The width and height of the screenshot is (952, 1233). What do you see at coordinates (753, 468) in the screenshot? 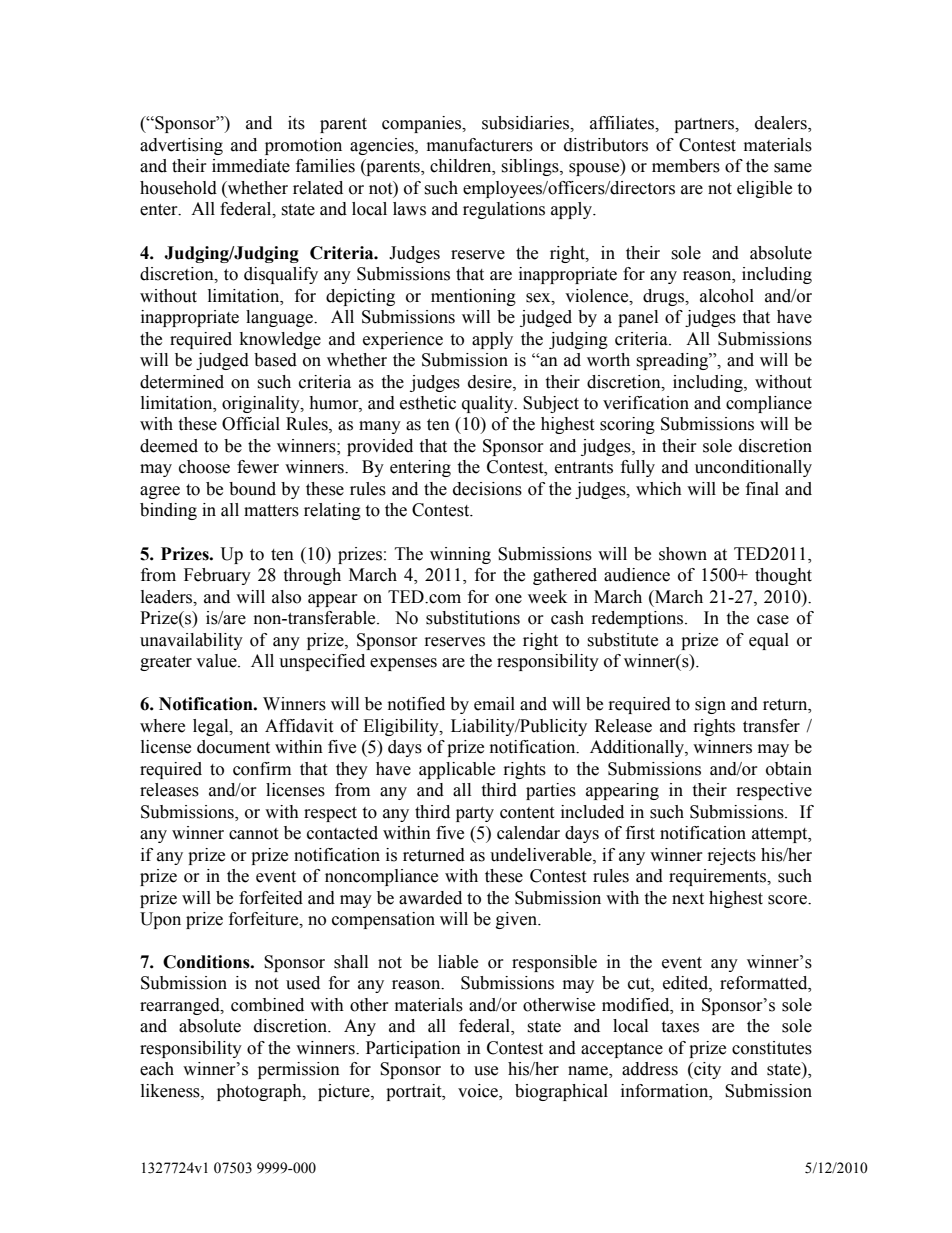
I see `unconditionally` at bounding box center [753, 468].
